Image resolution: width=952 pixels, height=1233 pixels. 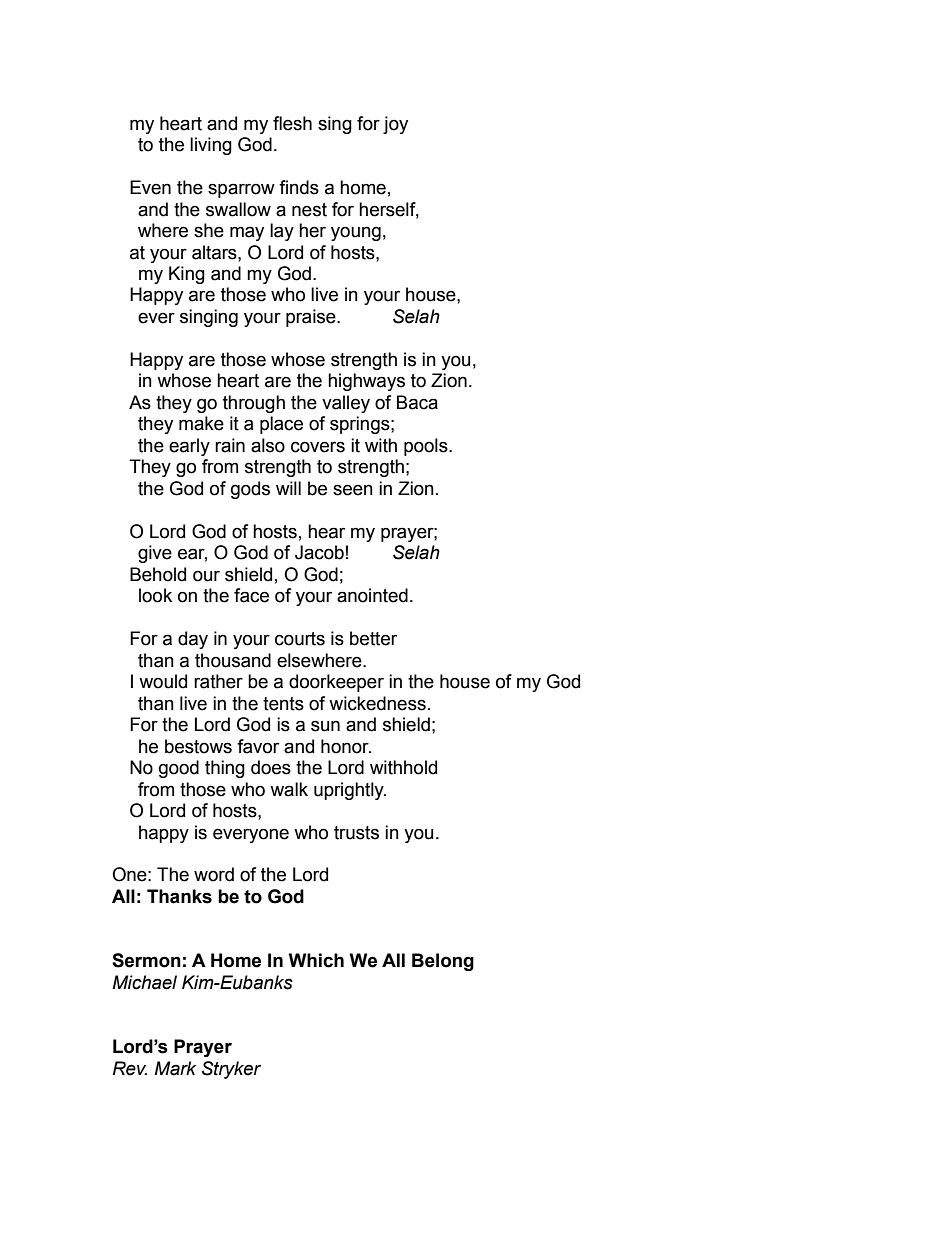 I want to click on anointed, so click(x=372, y=595).
